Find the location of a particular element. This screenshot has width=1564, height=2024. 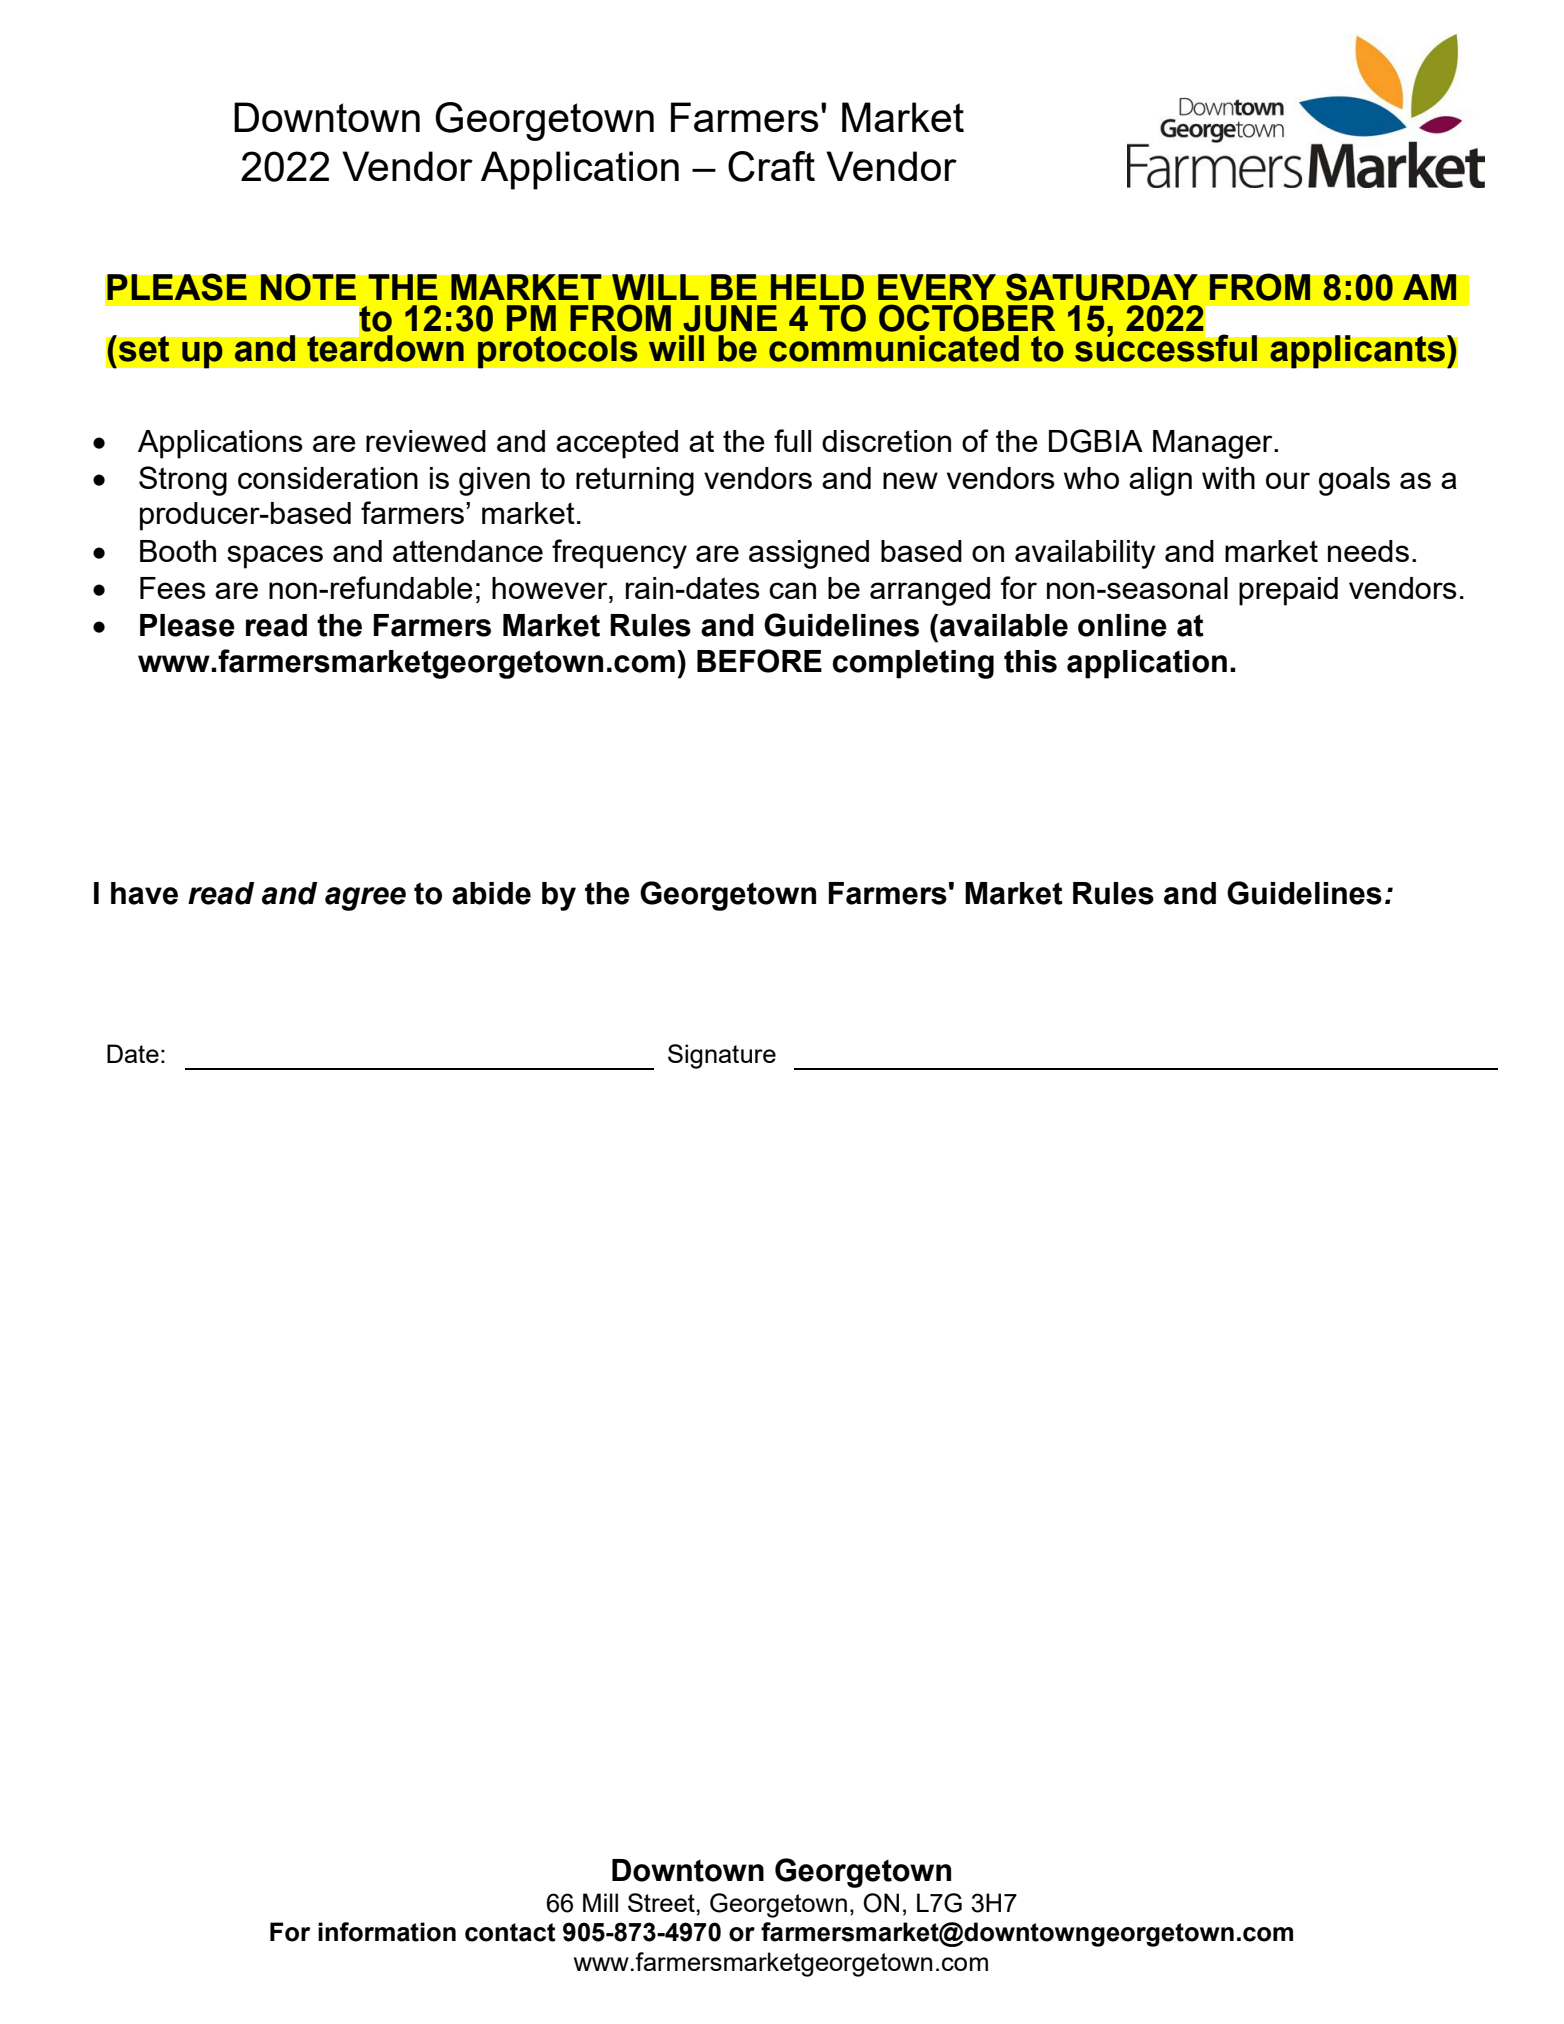

information is located at coordinates (387, 1932).
